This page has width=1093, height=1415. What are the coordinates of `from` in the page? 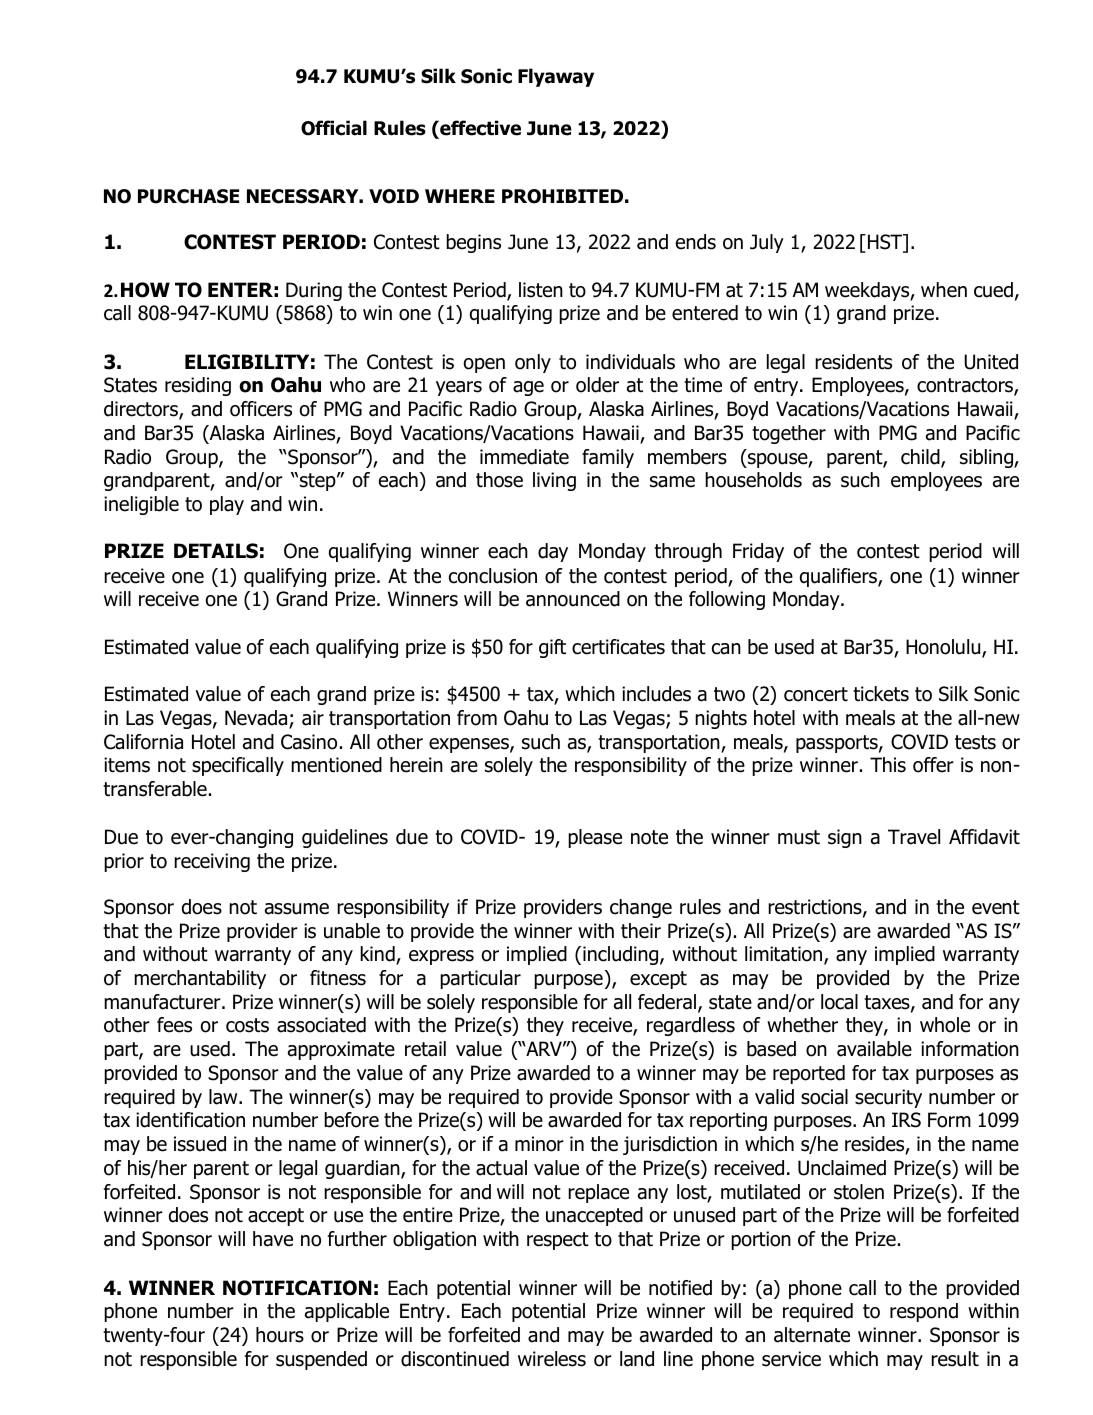 It's located at (477, 718).
